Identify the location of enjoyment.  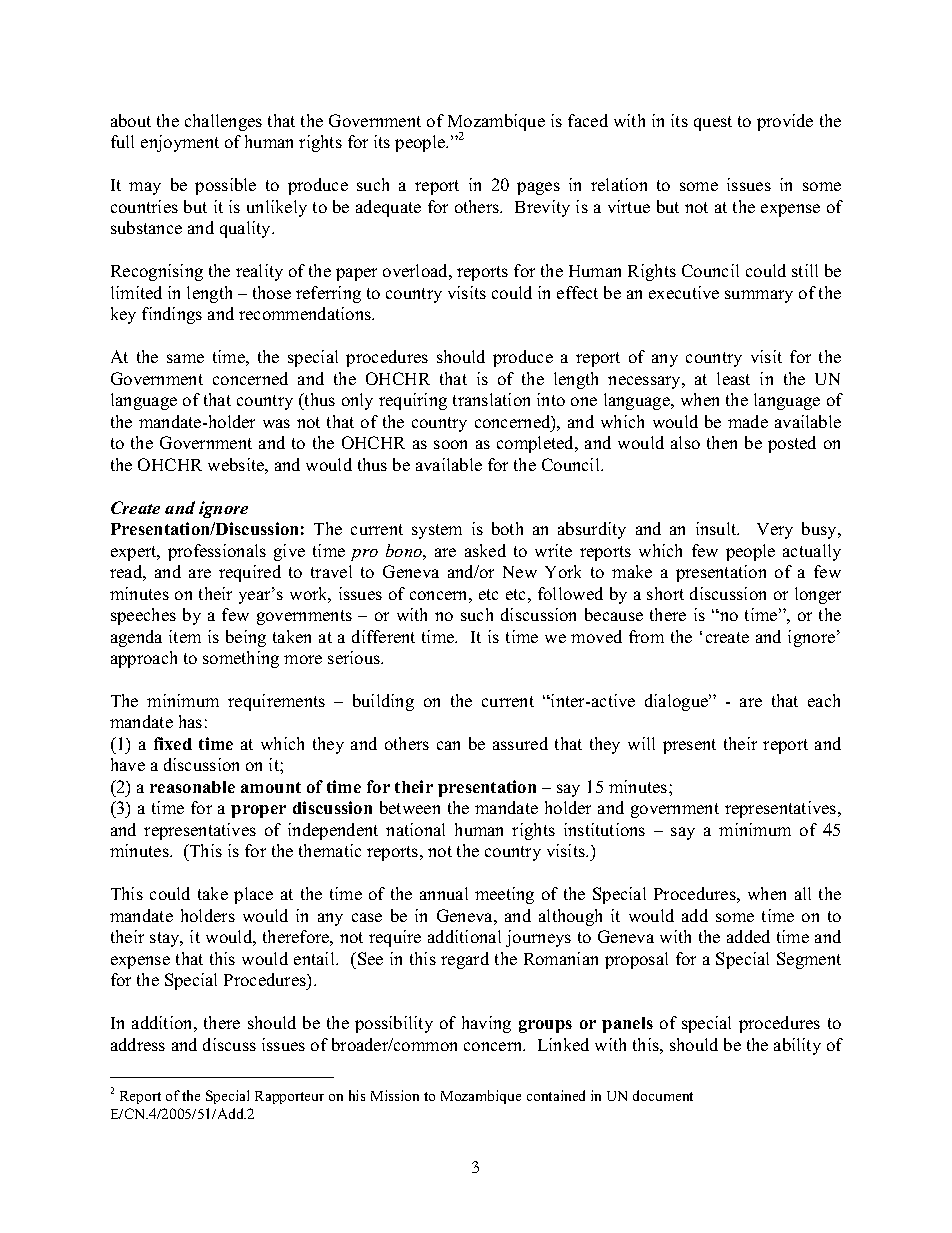
(180, 143).
